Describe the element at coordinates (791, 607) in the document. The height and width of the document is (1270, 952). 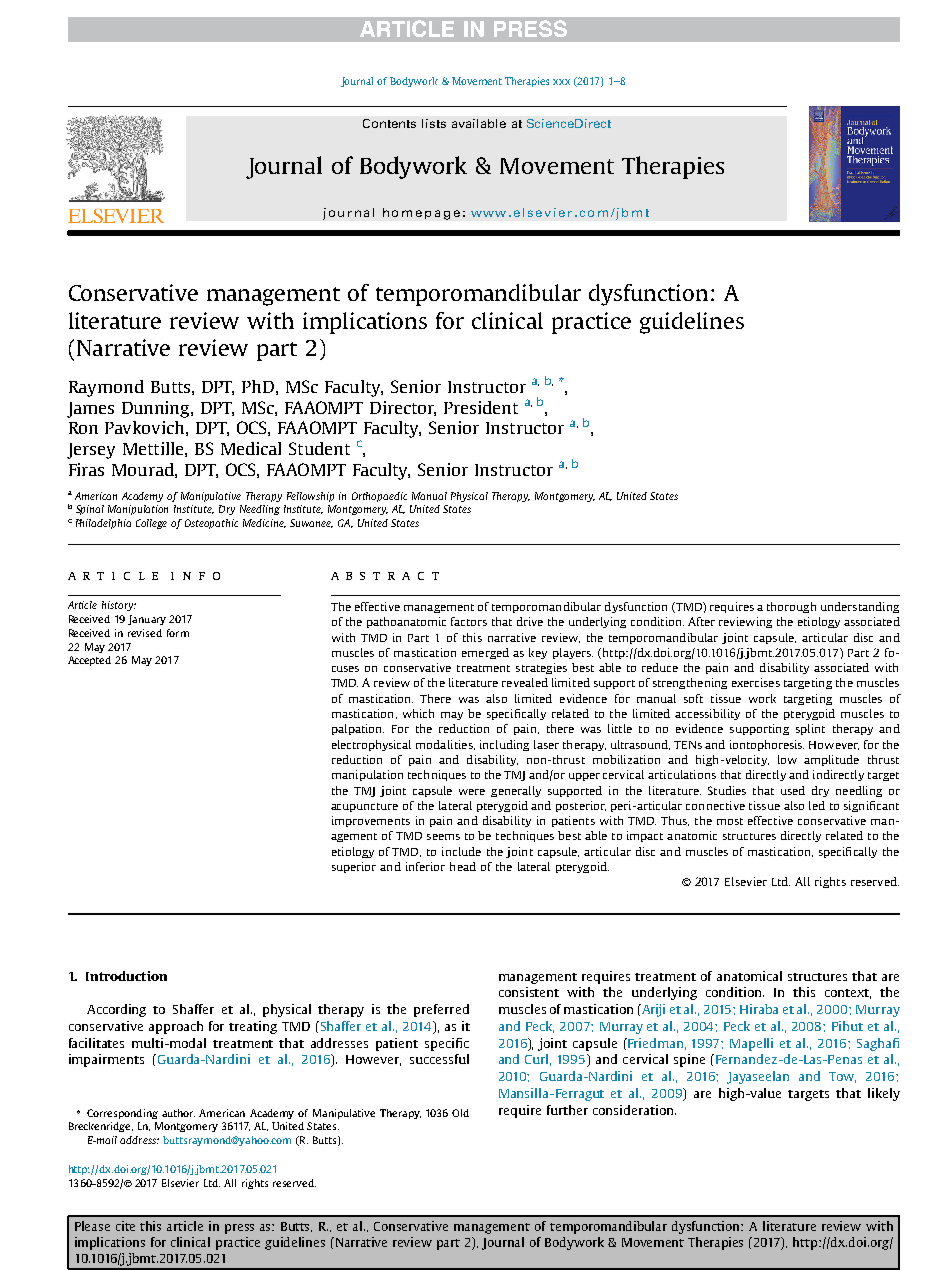
I see `thorough` at that location.
